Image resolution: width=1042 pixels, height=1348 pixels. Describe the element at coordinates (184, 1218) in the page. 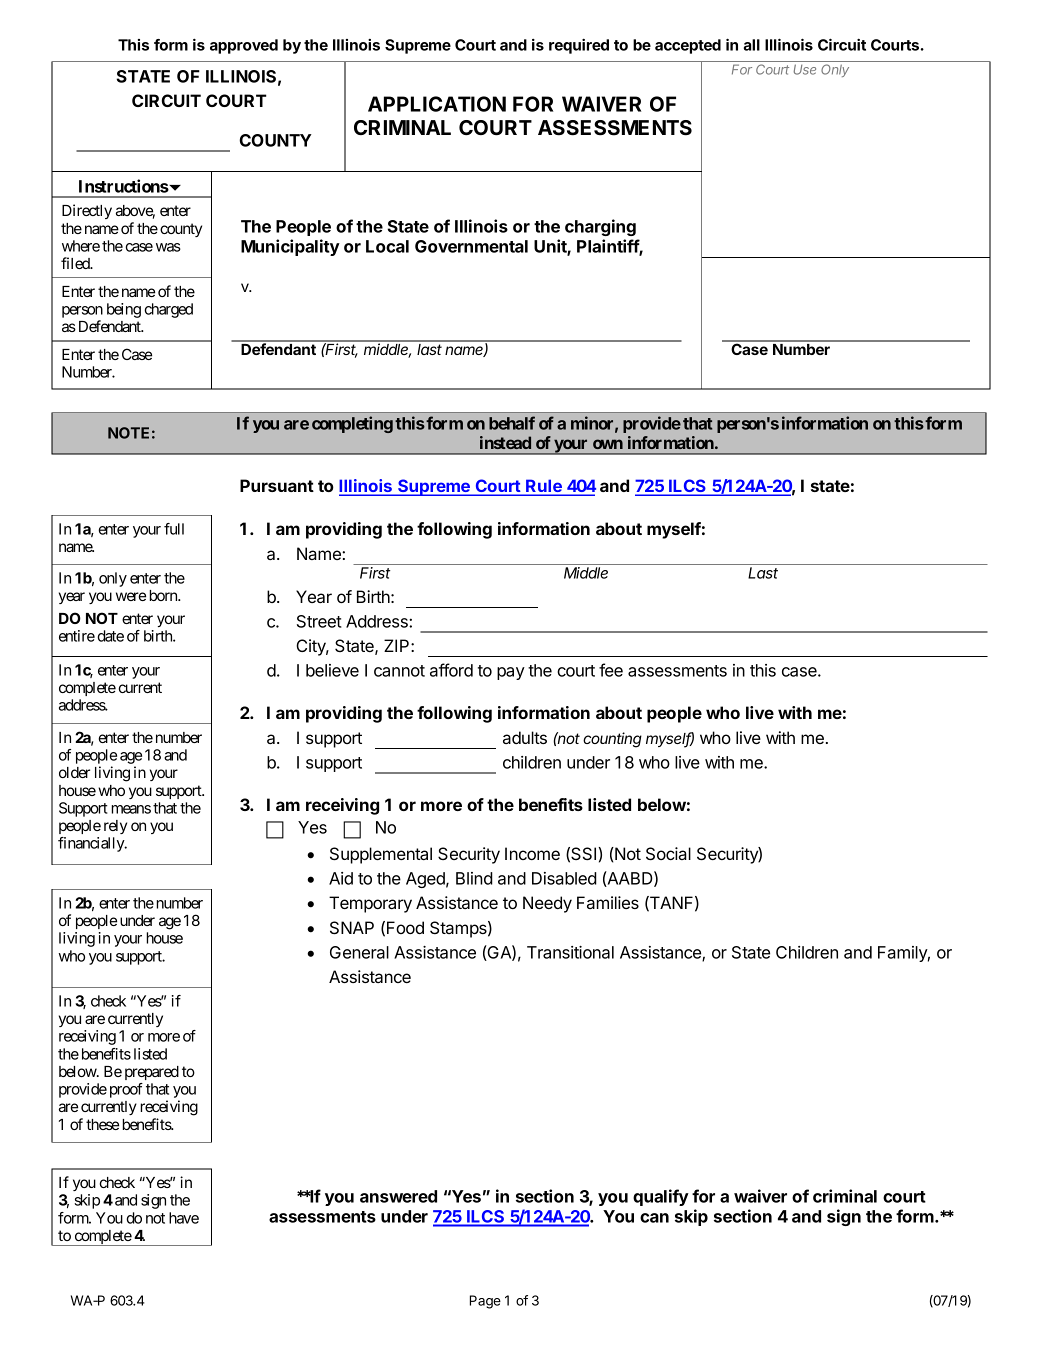

I see `have` at that location.
